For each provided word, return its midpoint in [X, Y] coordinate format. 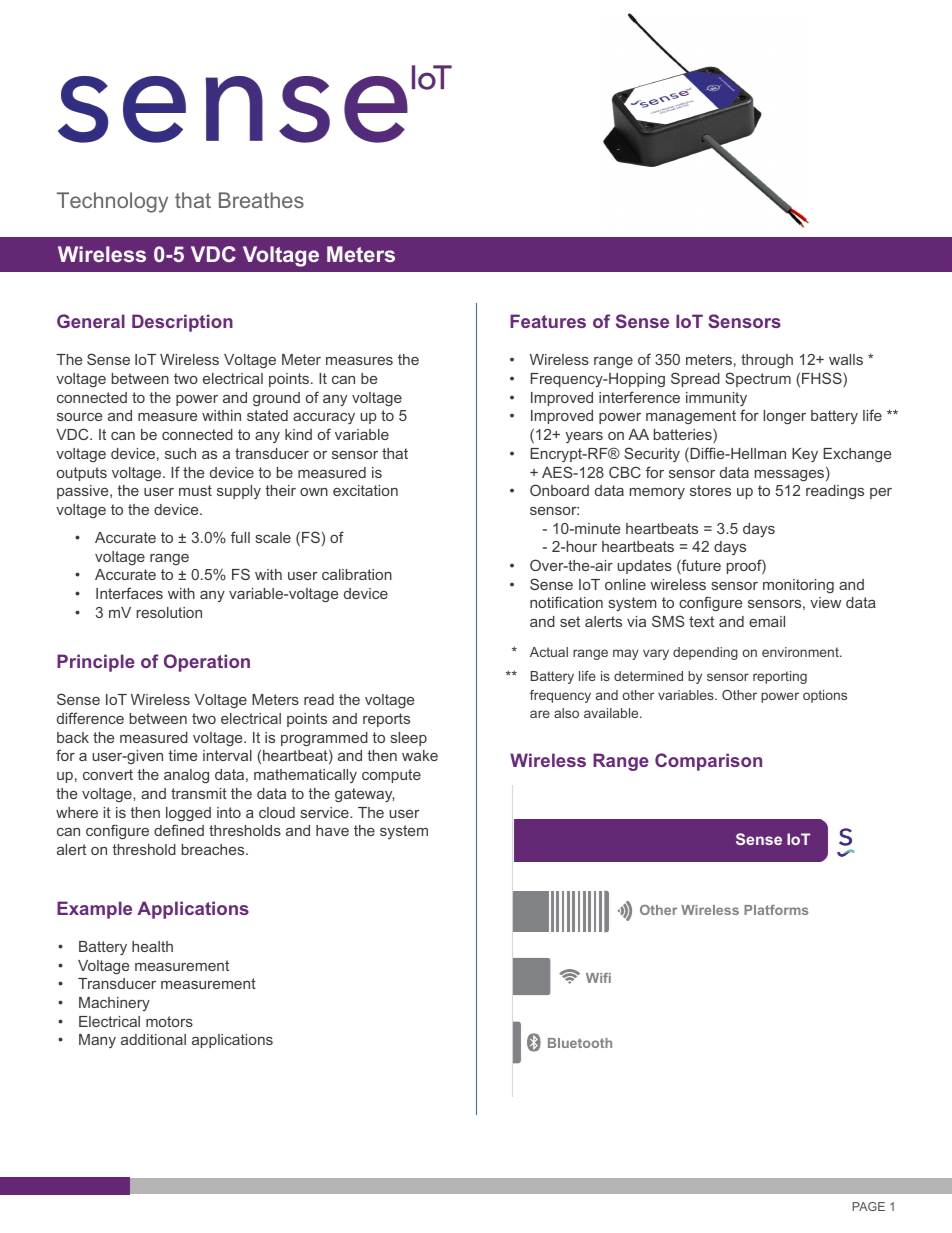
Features [548, 321]
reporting [780, 677]
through [767, 361]
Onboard [559, 490]
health [152, 946]
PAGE [868, 1206]
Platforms [776, 910]
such [180, 453]
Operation [207, 663]
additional [153, 1039]
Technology [112, 202]
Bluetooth [580, 1043]
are [540, 714]
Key [805, 455]
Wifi [598, 978]
